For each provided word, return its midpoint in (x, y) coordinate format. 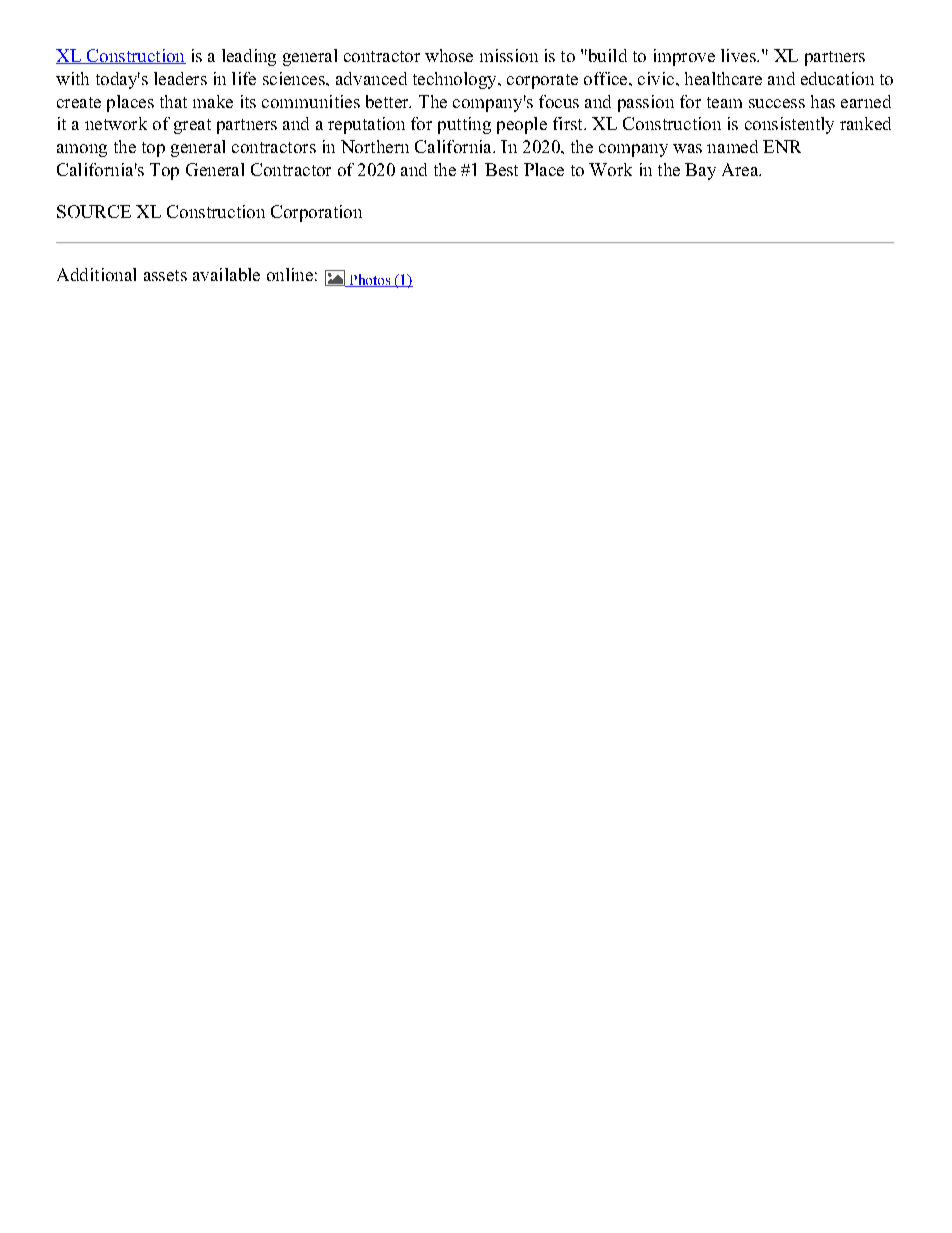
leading (249, 57)
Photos (370, 280)
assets (165, 275)
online (290, 274)
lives (739, 55)
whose (449, 55)
